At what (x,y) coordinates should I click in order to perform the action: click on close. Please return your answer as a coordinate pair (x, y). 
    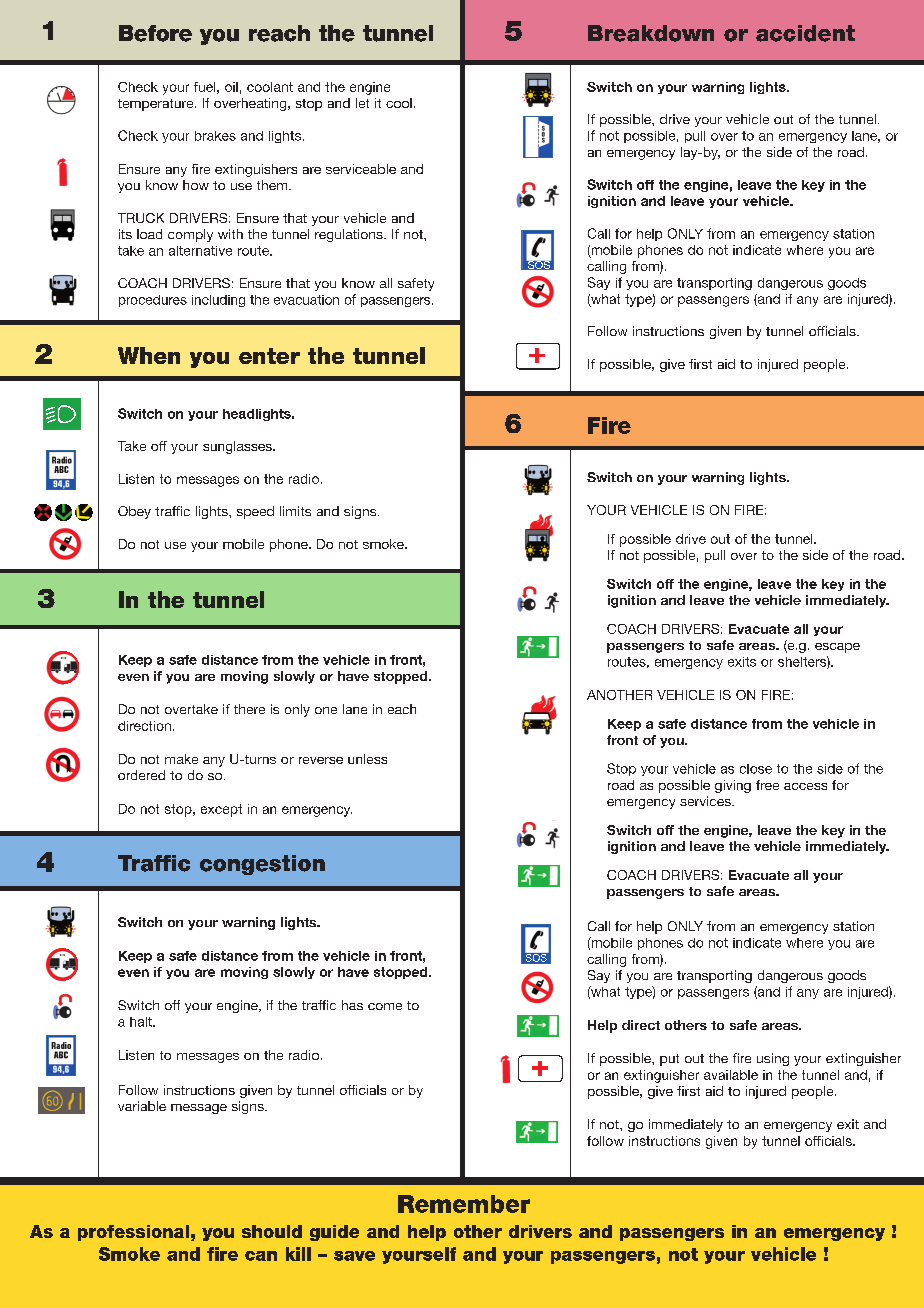
    Looking at the image, I should click on (756, 769).
